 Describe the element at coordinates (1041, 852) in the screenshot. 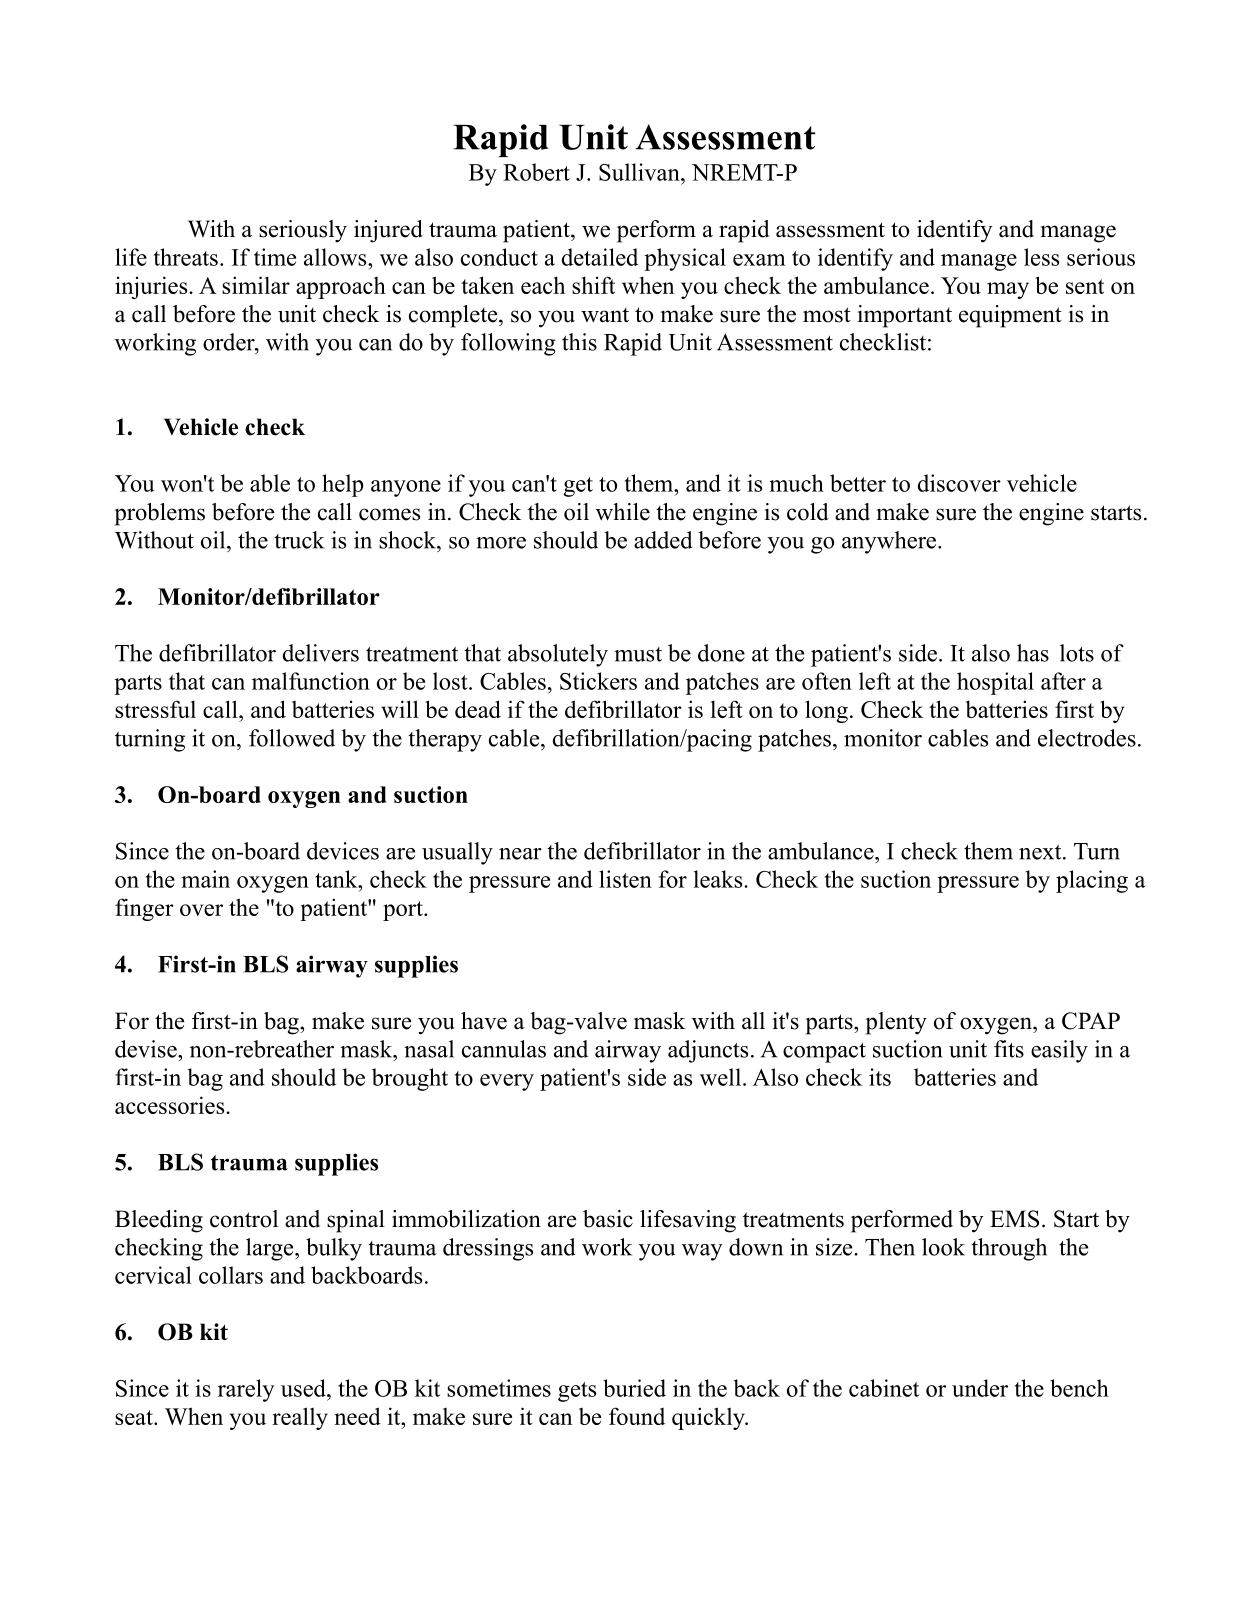

I see `next` at that location.
